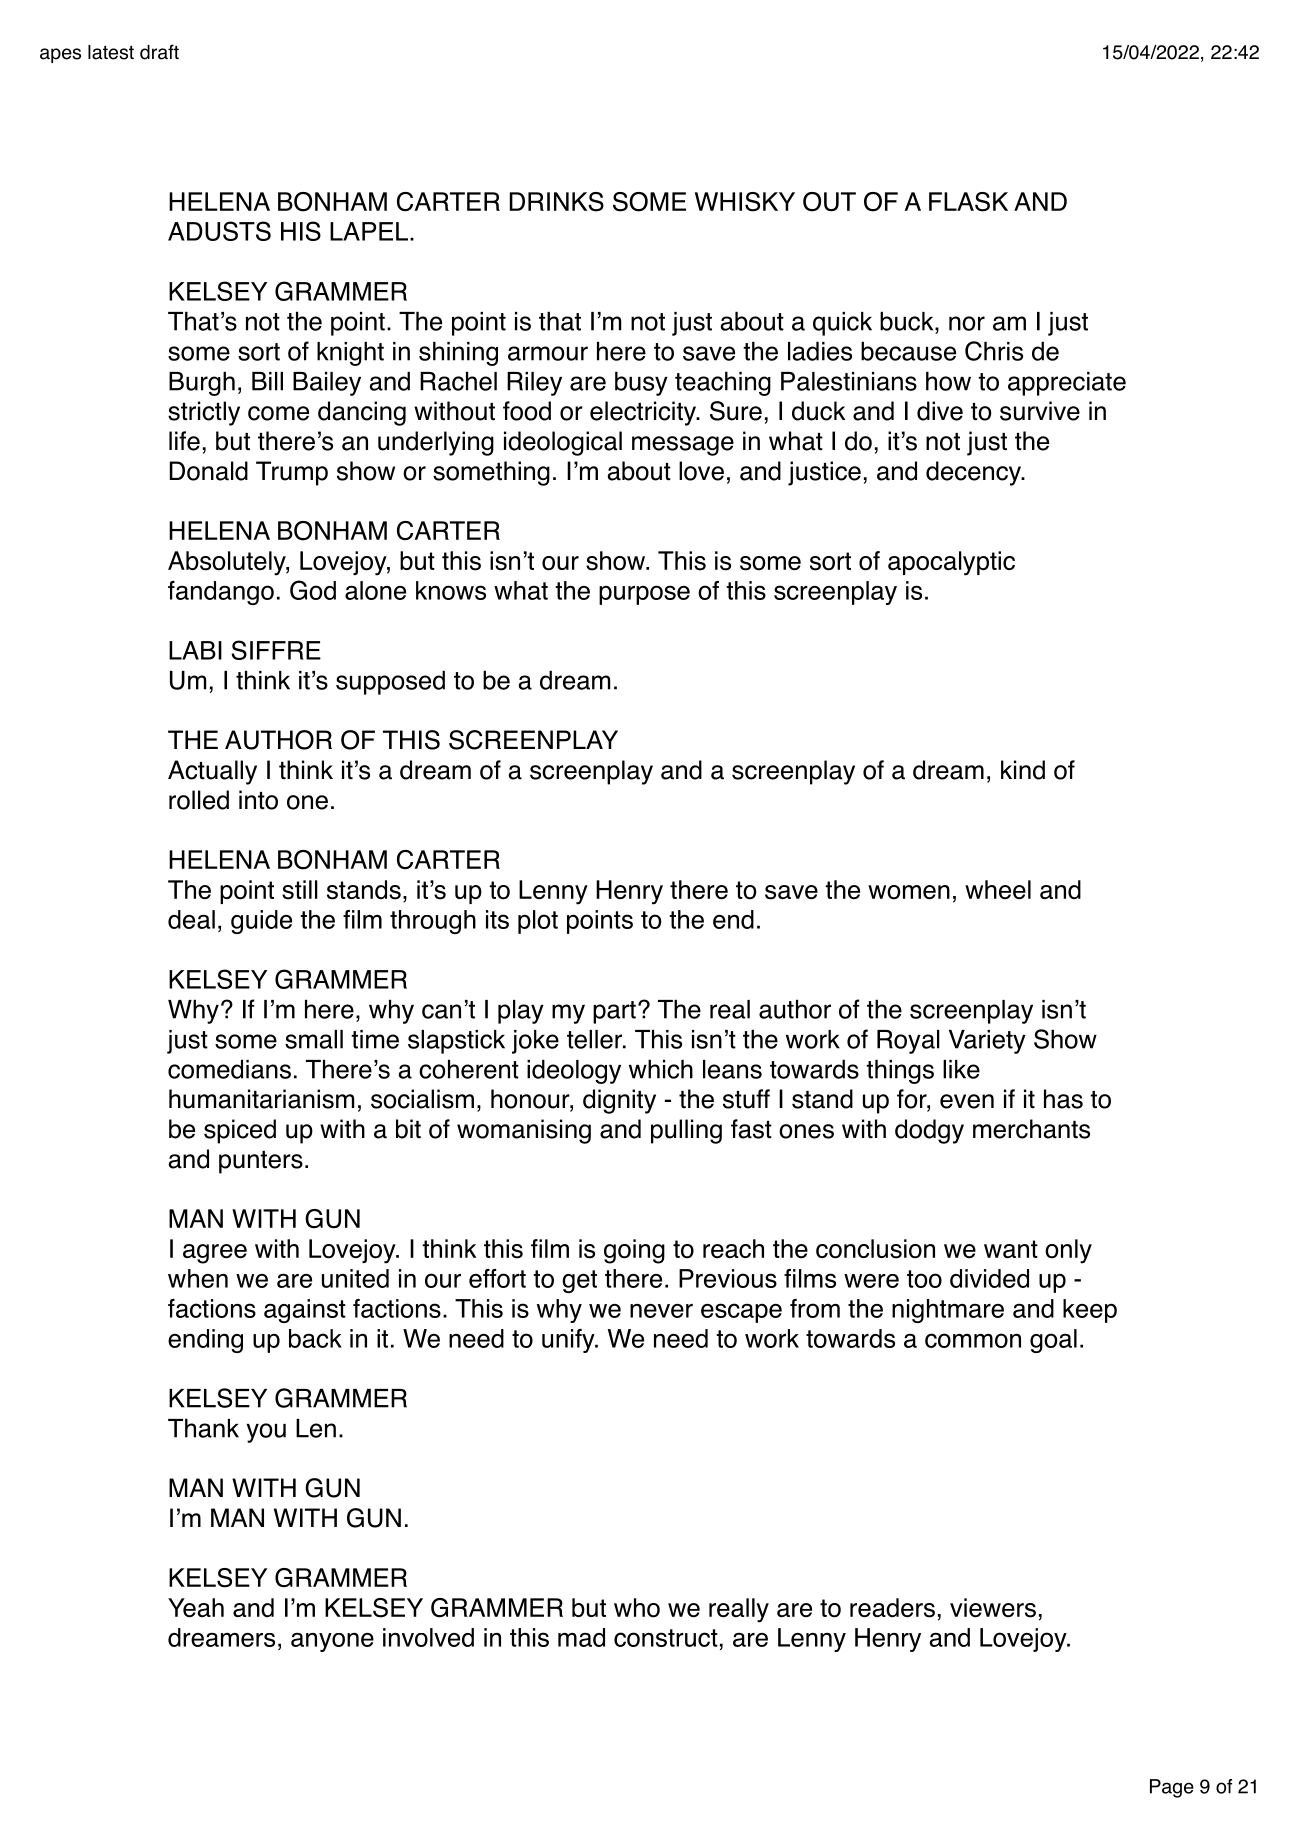  Describe the element at coordinates (191, 919) in the page. I see `deal` at that location.
